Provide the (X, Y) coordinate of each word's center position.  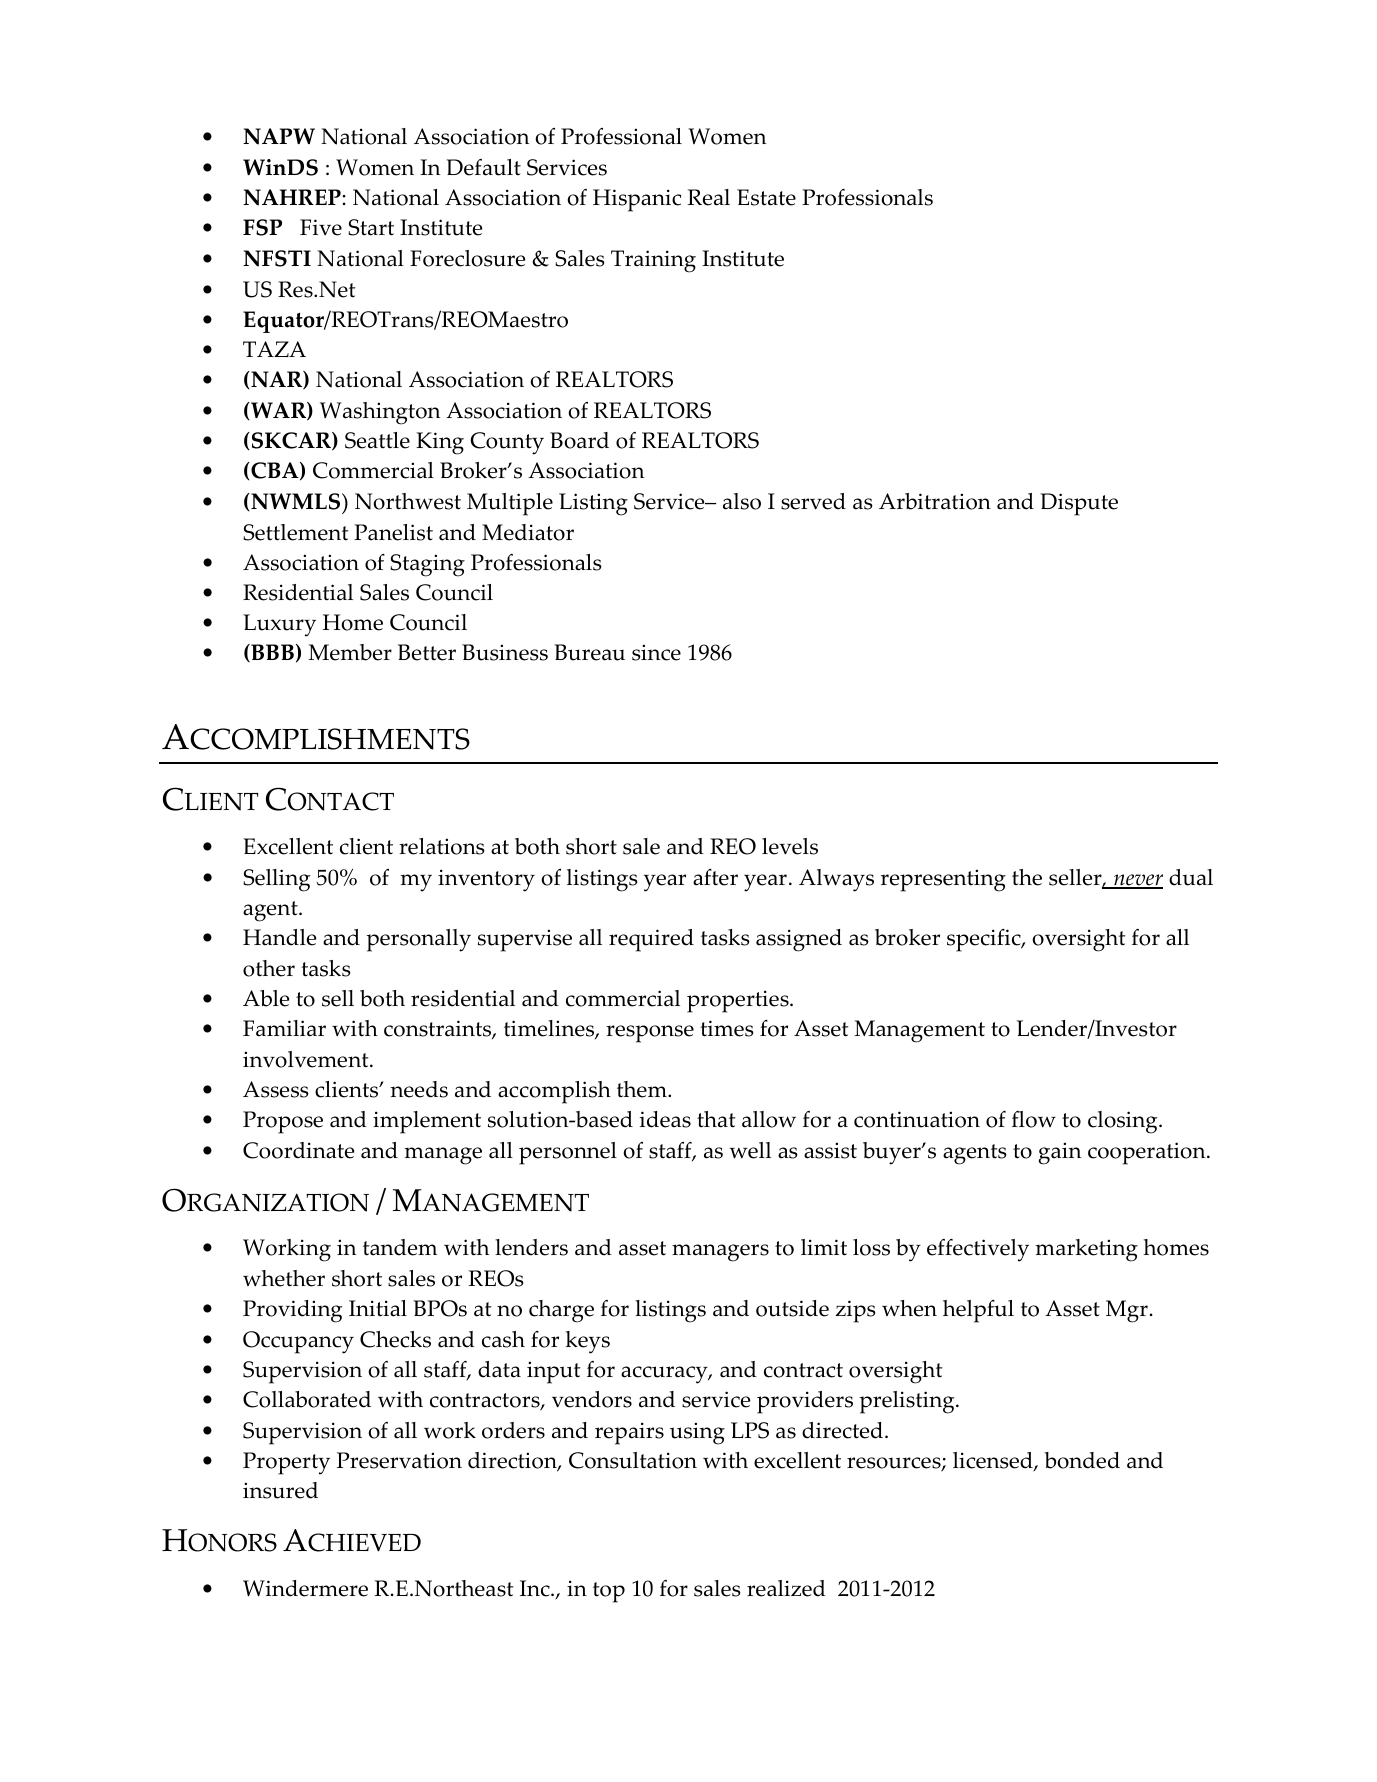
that (716, 1119)
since (656, 652)
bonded (1082, 1460)
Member (350, 652)
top (609, 1592)
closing (1124, 1122)
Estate (766, 197)
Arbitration (935, 501)
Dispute (1079, 504)
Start (371, 227)
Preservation (399, 1460)
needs (419, 1089)
